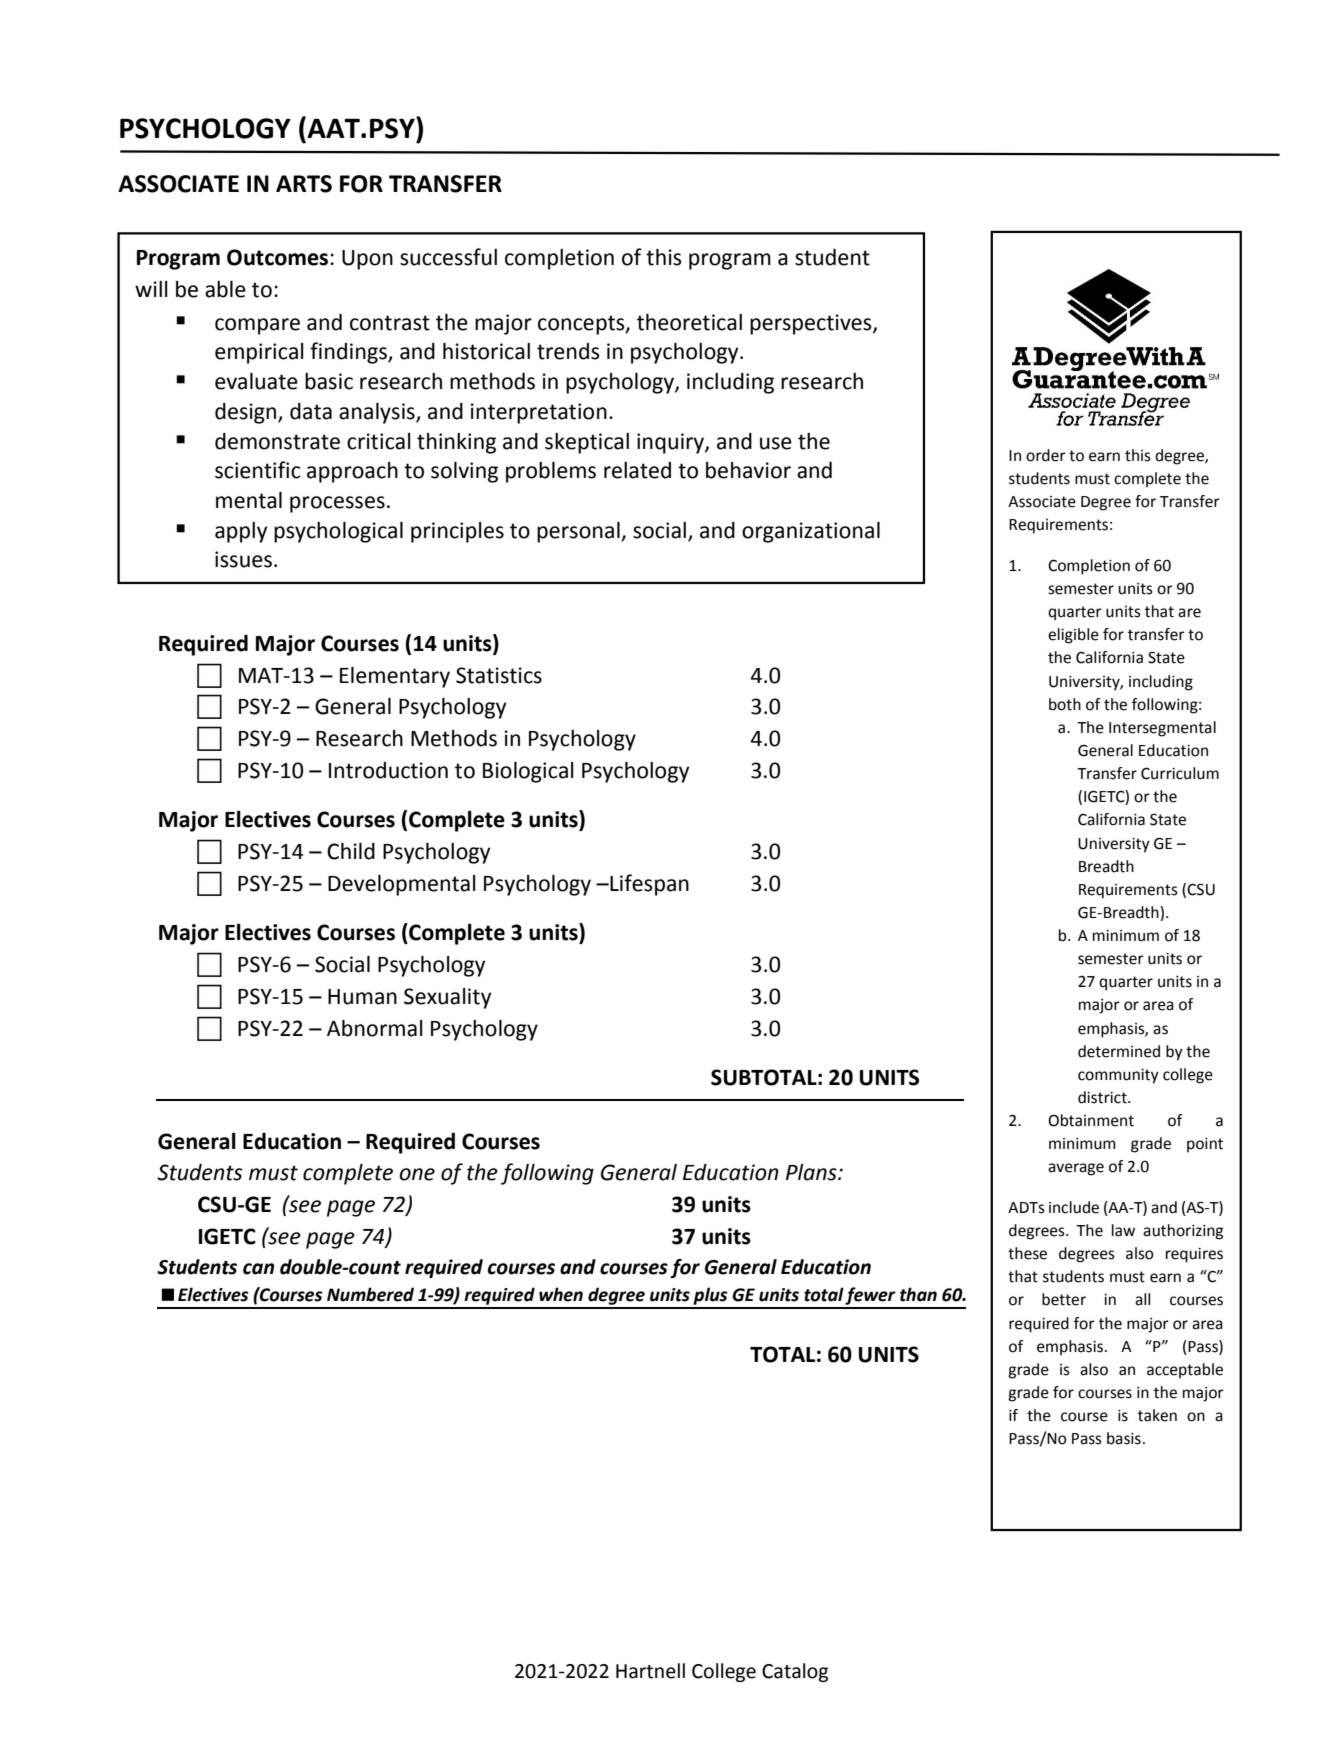 The width and height of the page is (1343, 1738). Describe the element at coordinates (362, 997) in the page. I see `Human` at that location.
